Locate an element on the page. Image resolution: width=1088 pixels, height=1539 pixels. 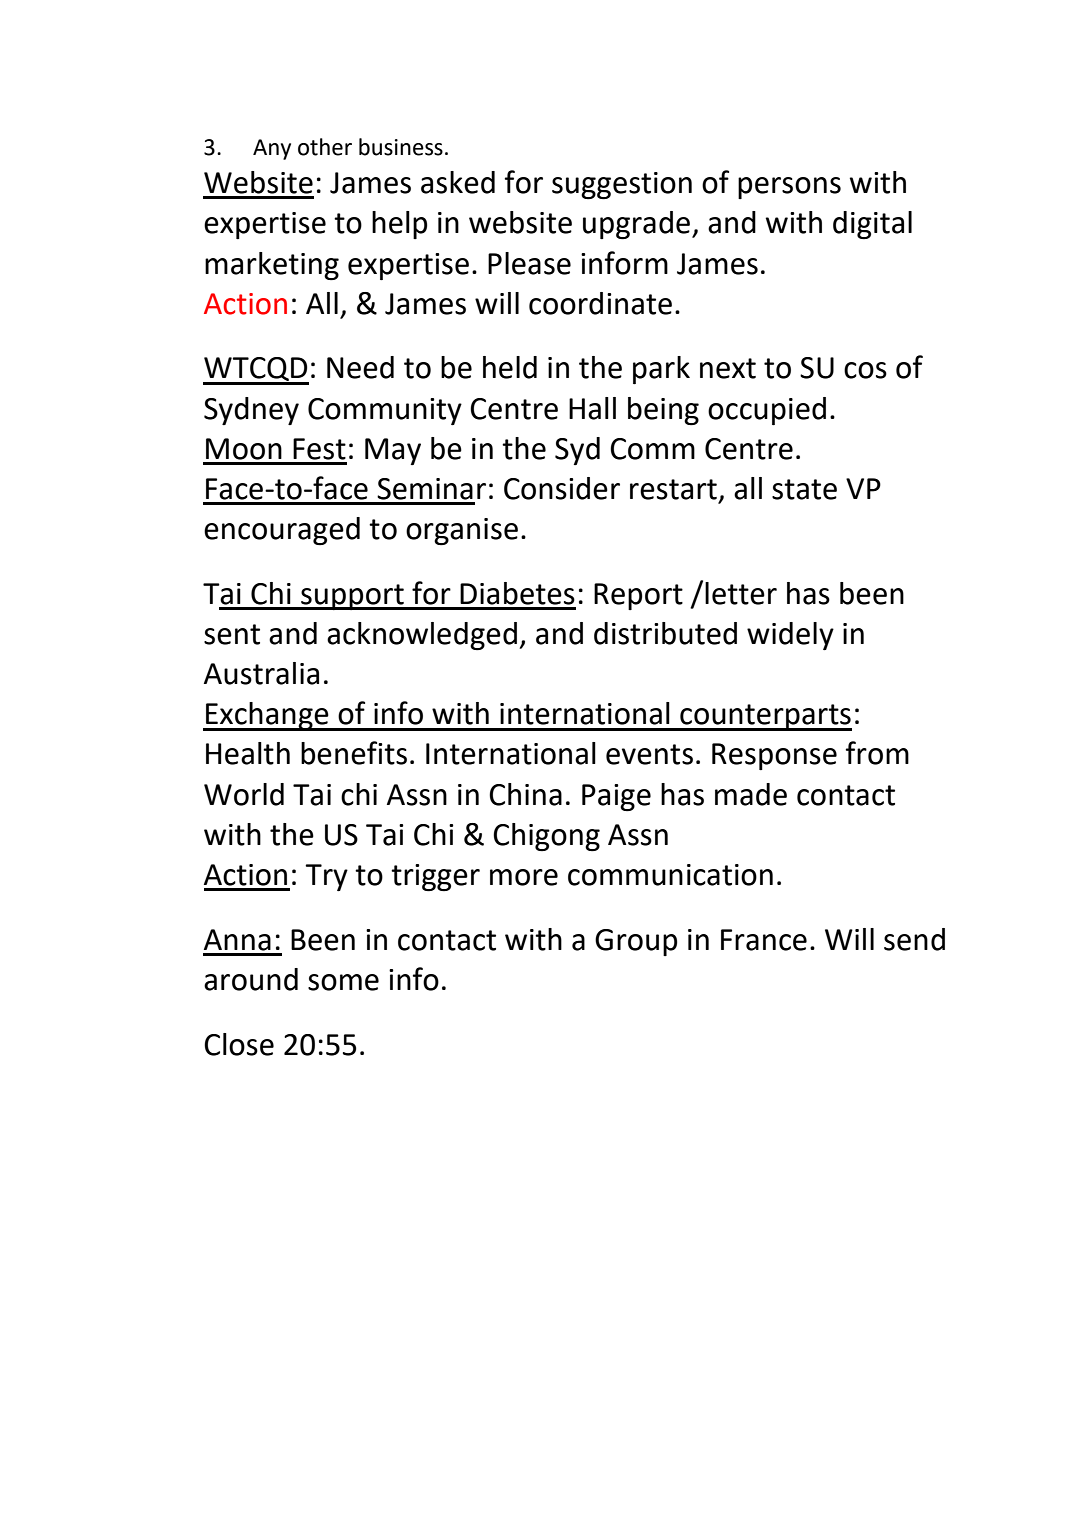
Need is located at coordinates (360, 367).
